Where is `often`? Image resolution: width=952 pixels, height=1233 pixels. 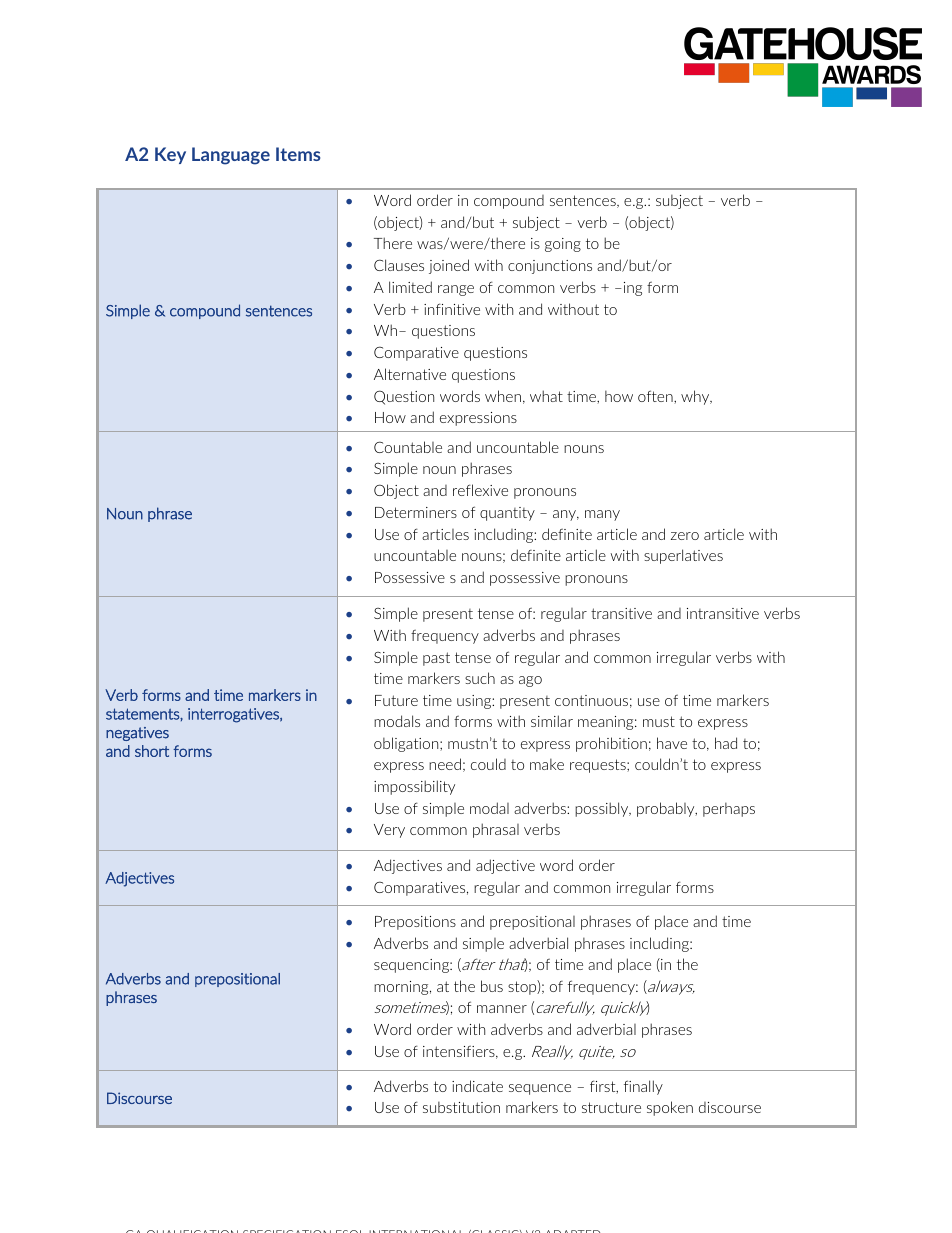
often is located at coordinates (656, 397).
